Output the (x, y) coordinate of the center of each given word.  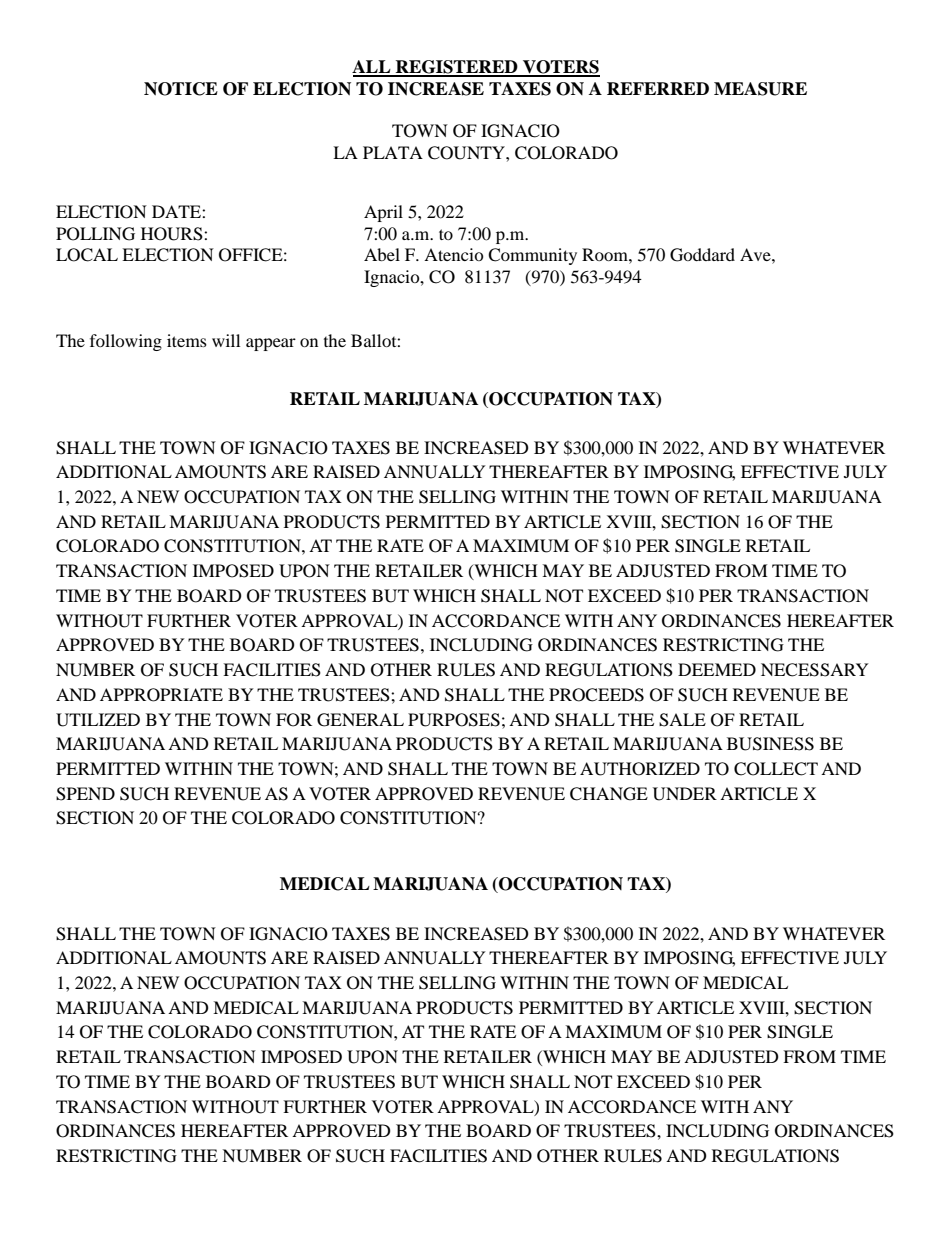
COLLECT (776, 769)
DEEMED (717, 669)
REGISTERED (457, 68)
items (187, 340)
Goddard (702, 255)
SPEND (85, 794)
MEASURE (760, 89)
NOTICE (181, 89)
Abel (382, 254)
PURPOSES (454, 720)
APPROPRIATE (161, 695)
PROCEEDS (596, 695)
